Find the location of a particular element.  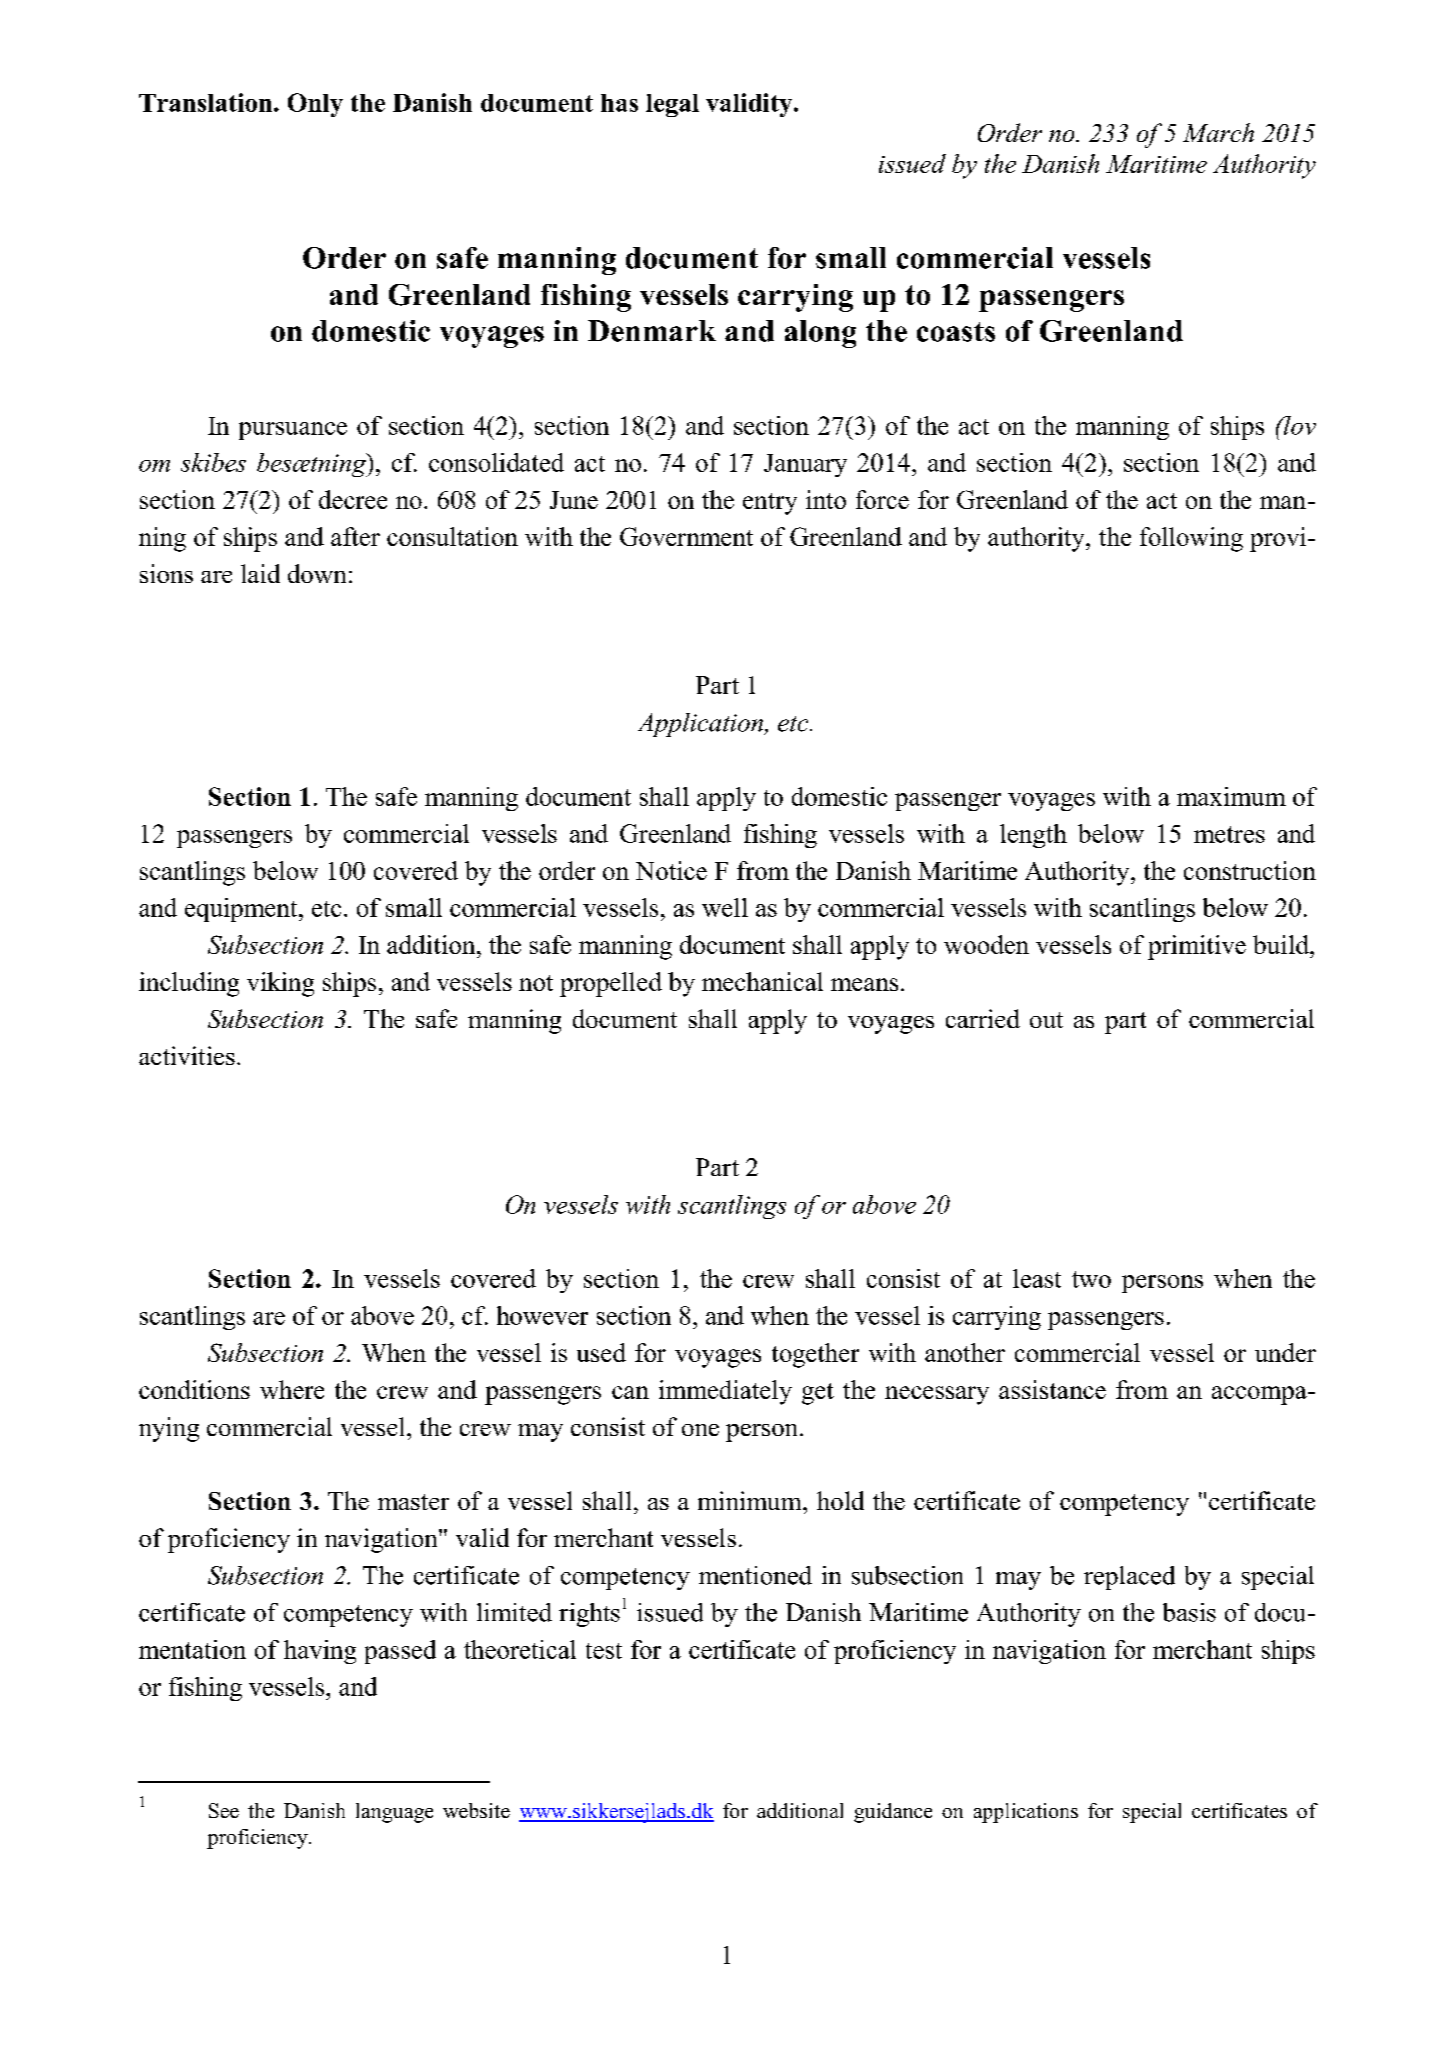

basis is located at coordinates (1189, 1612).
